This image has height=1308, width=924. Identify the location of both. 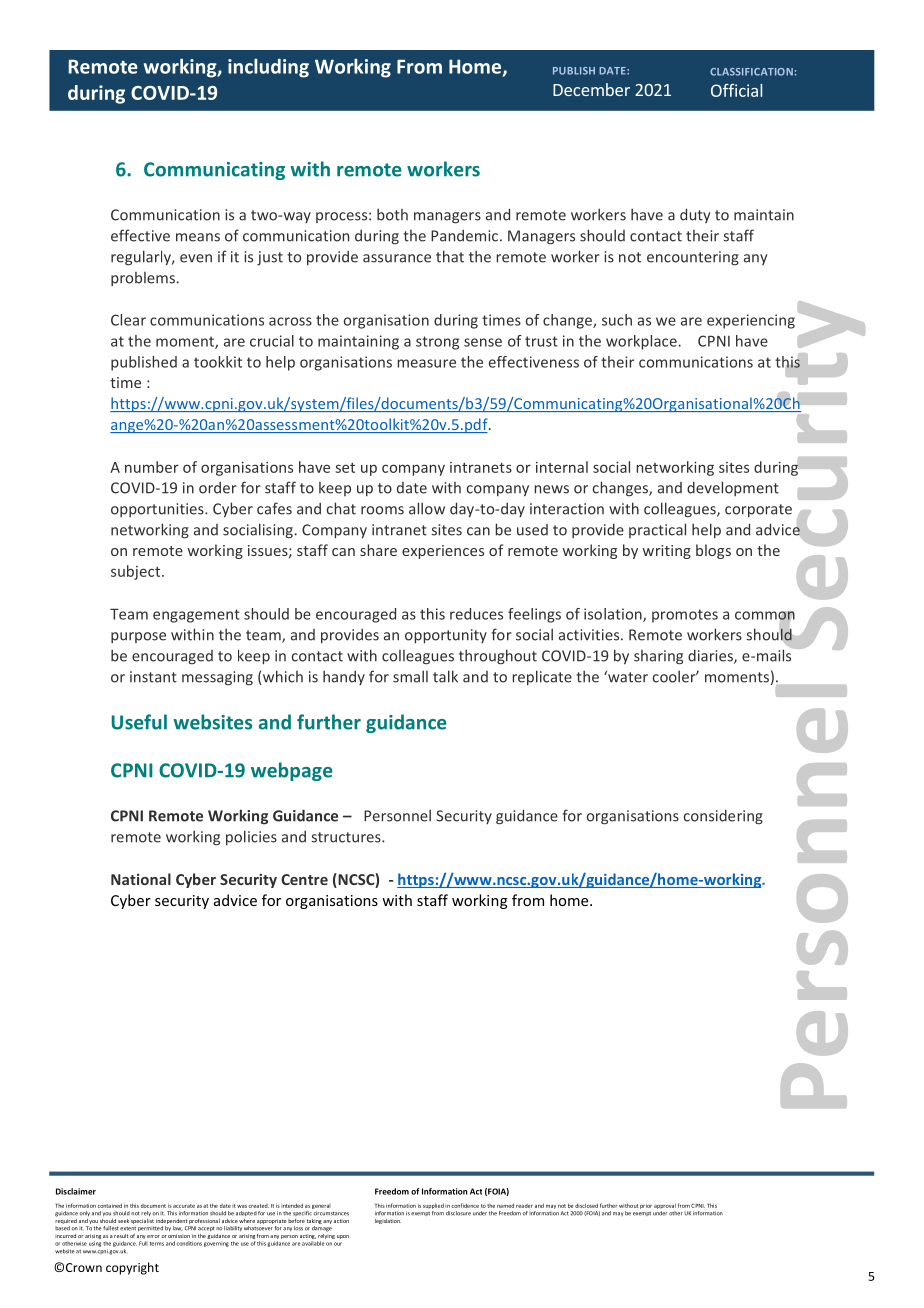
(392, 214).
